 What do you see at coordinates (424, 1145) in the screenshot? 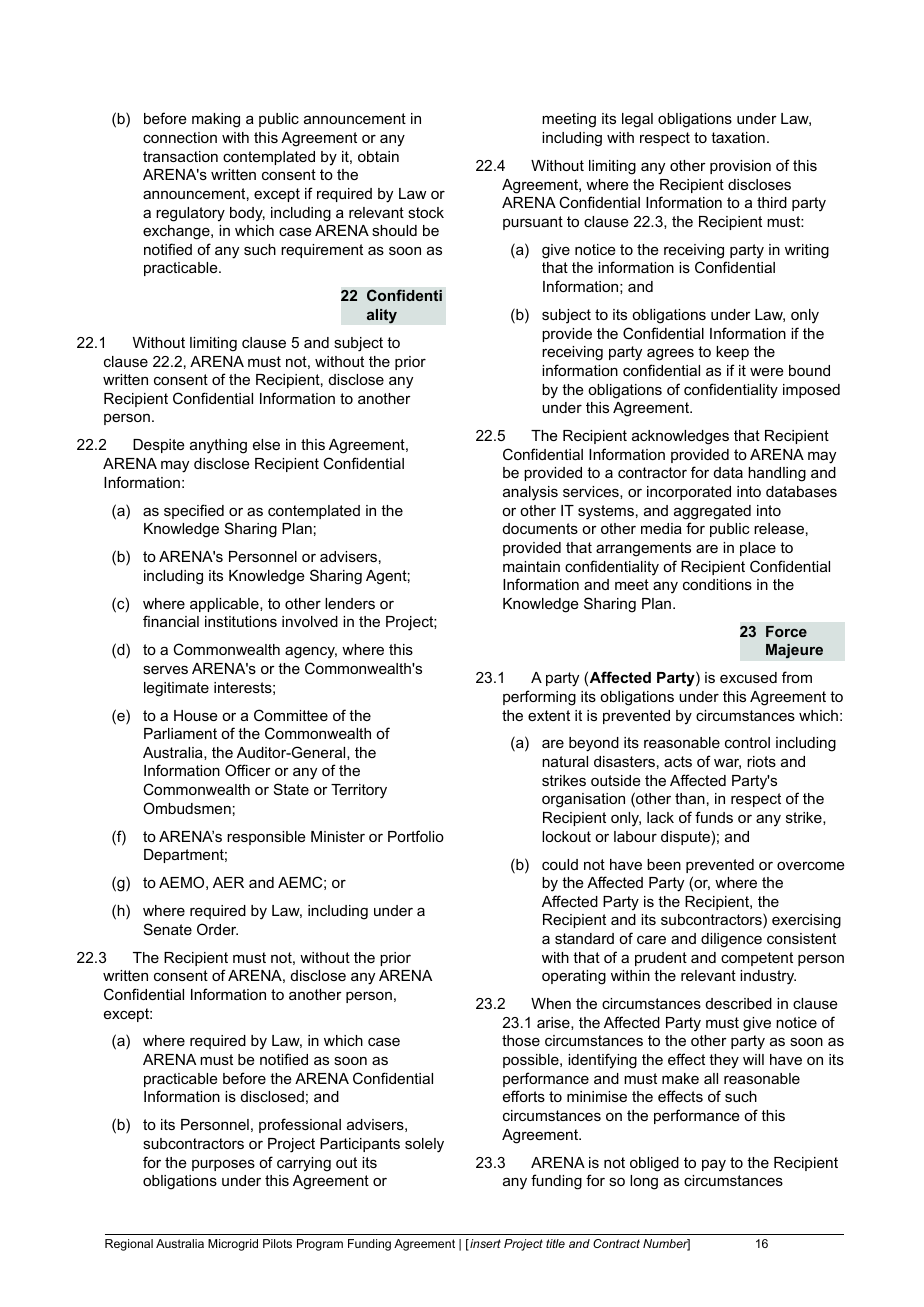
I see `solely` at bounding box center [424, 1145].
